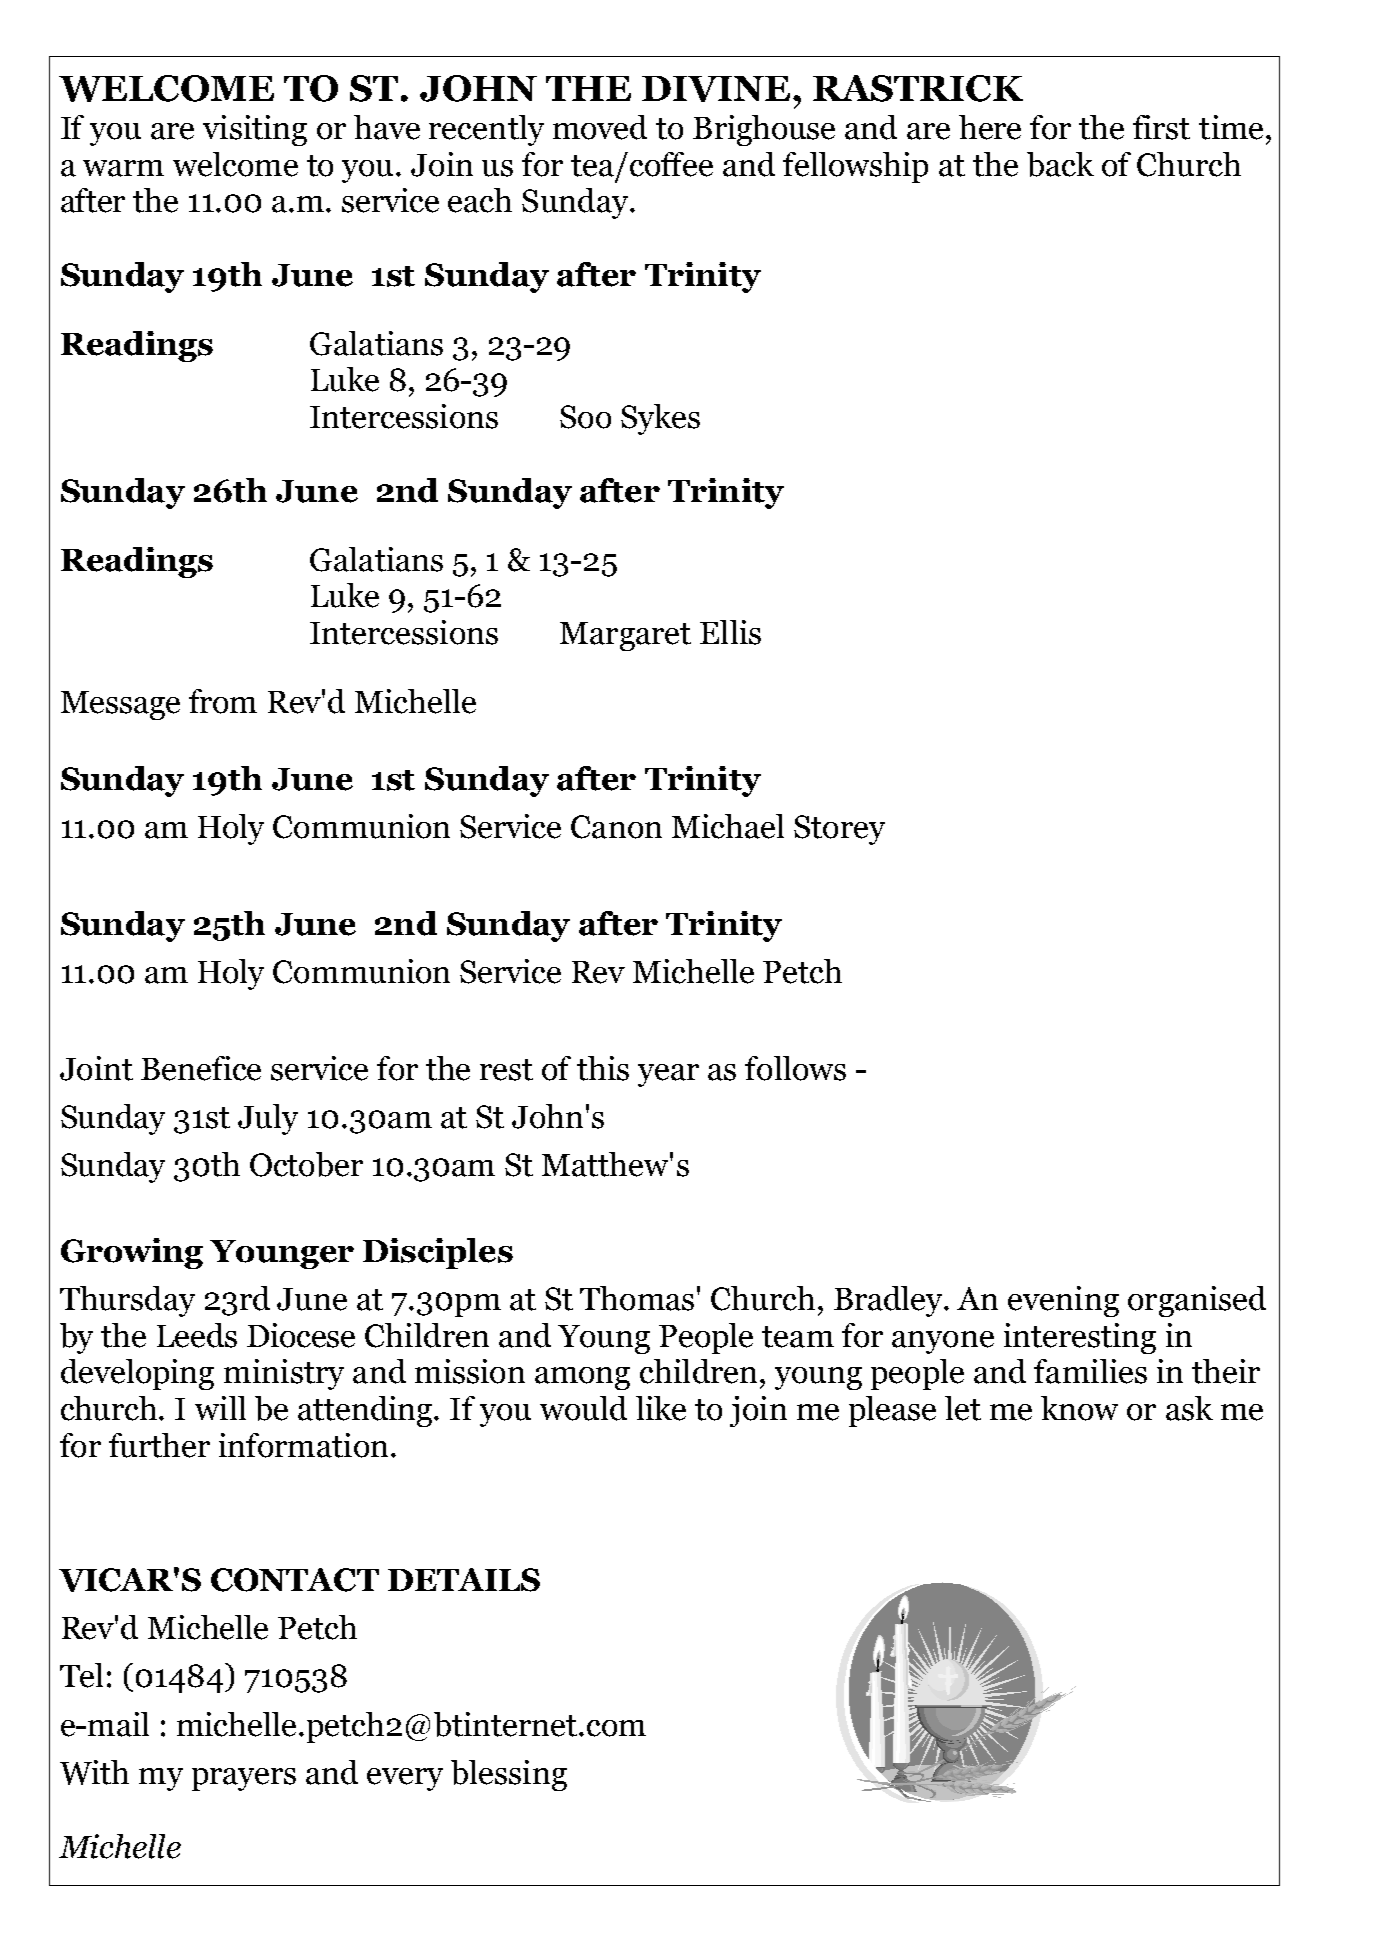  Describe the element at coordinates (509, 1775) in the page. I see `blessing` at that location.
